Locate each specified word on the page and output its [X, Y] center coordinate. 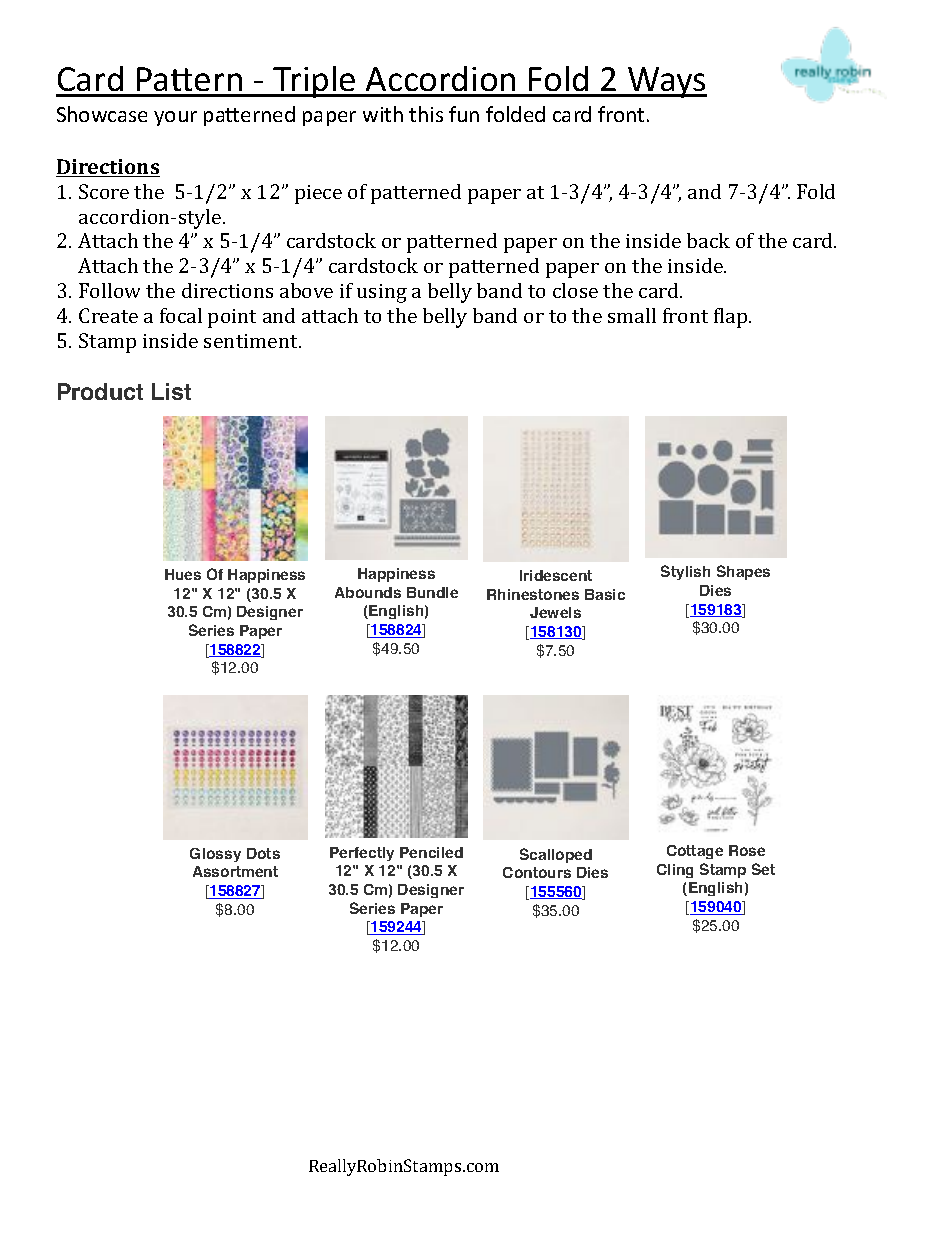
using [382, 293]
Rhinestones [533, 594]
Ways [666, 82]
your [175, 118]
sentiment [252, 341]
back [708, 240]
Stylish [685, 572]
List [171, 391]
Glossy [215, 855]
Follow [109, 290]
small [632, 315]
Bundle [432, 592]
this [426, 114]
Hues [183, 574]
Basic [605, 594]
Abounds [368, 592]
